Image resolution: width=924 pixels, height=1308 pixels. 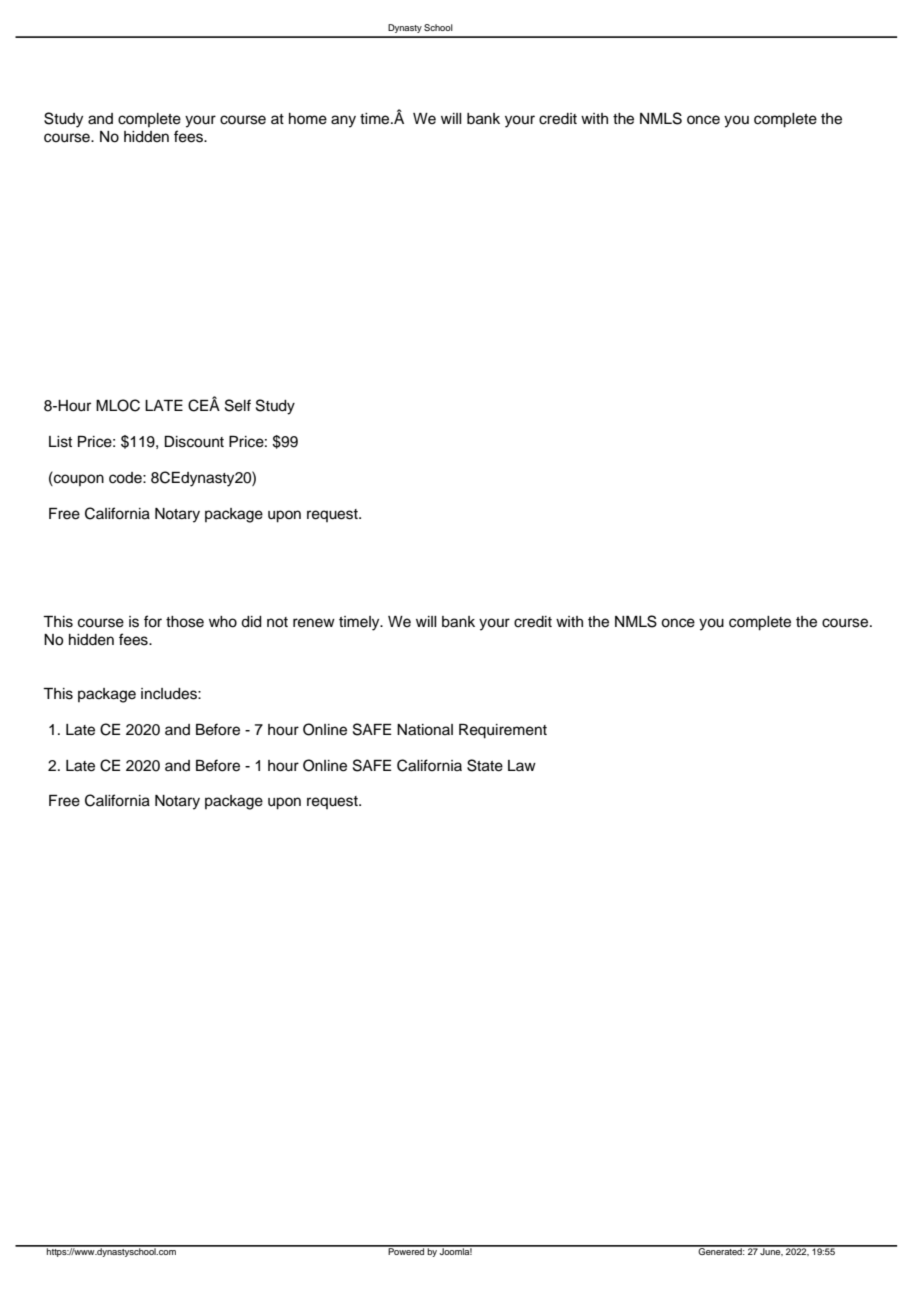 What do you see at coordinates (308, 119) in the screenshot?
I see `home` at bounding box center [308, 119].
